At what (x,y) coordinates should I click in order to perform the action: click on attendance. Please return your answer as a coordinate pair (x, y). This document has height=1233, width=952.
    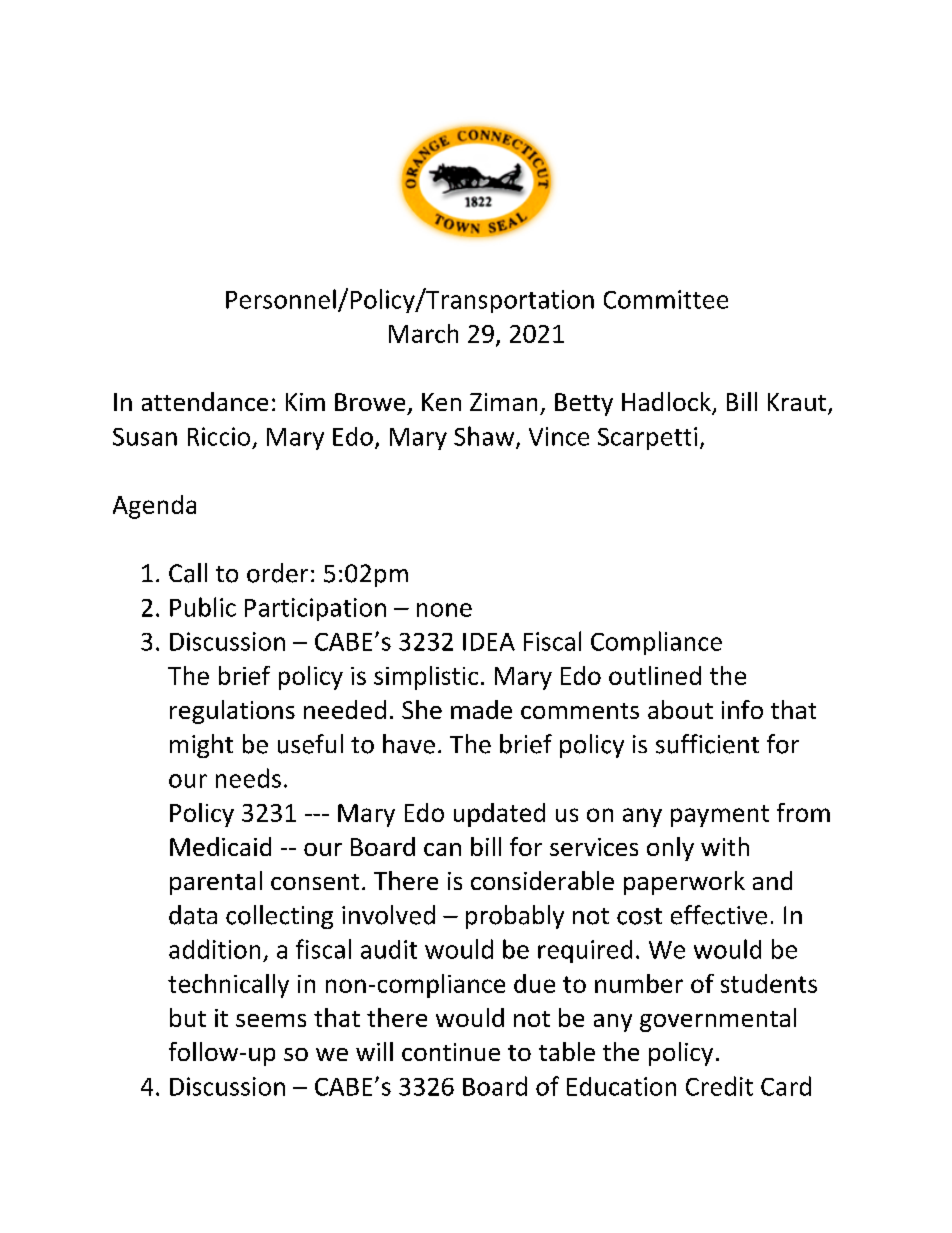
    Looking at the image, I should click on (205, 401).
